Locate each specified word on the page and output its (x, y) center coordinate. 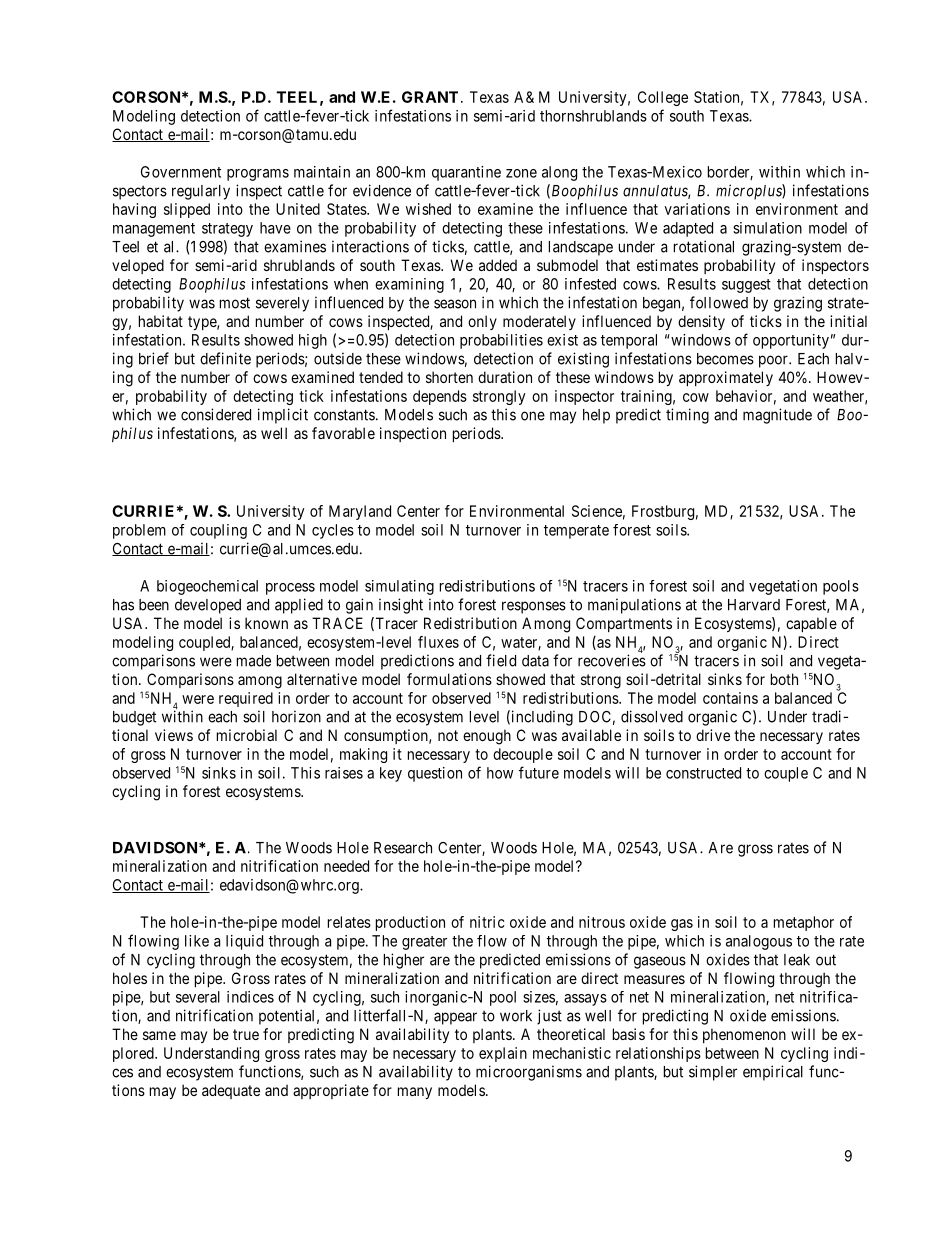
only (482, 322)
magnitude (777, 416)
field (501, 660)
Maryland (360, 512)
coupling (218, 531)
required (246, 699)
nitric (487, 922)
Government (181, 172)
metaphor (804, 923)
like (197, 941)
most (235, 303)
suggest (746, 286)
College (663, 98)
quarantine (466, 173)
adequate (231, 1091)
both (784, 679)
